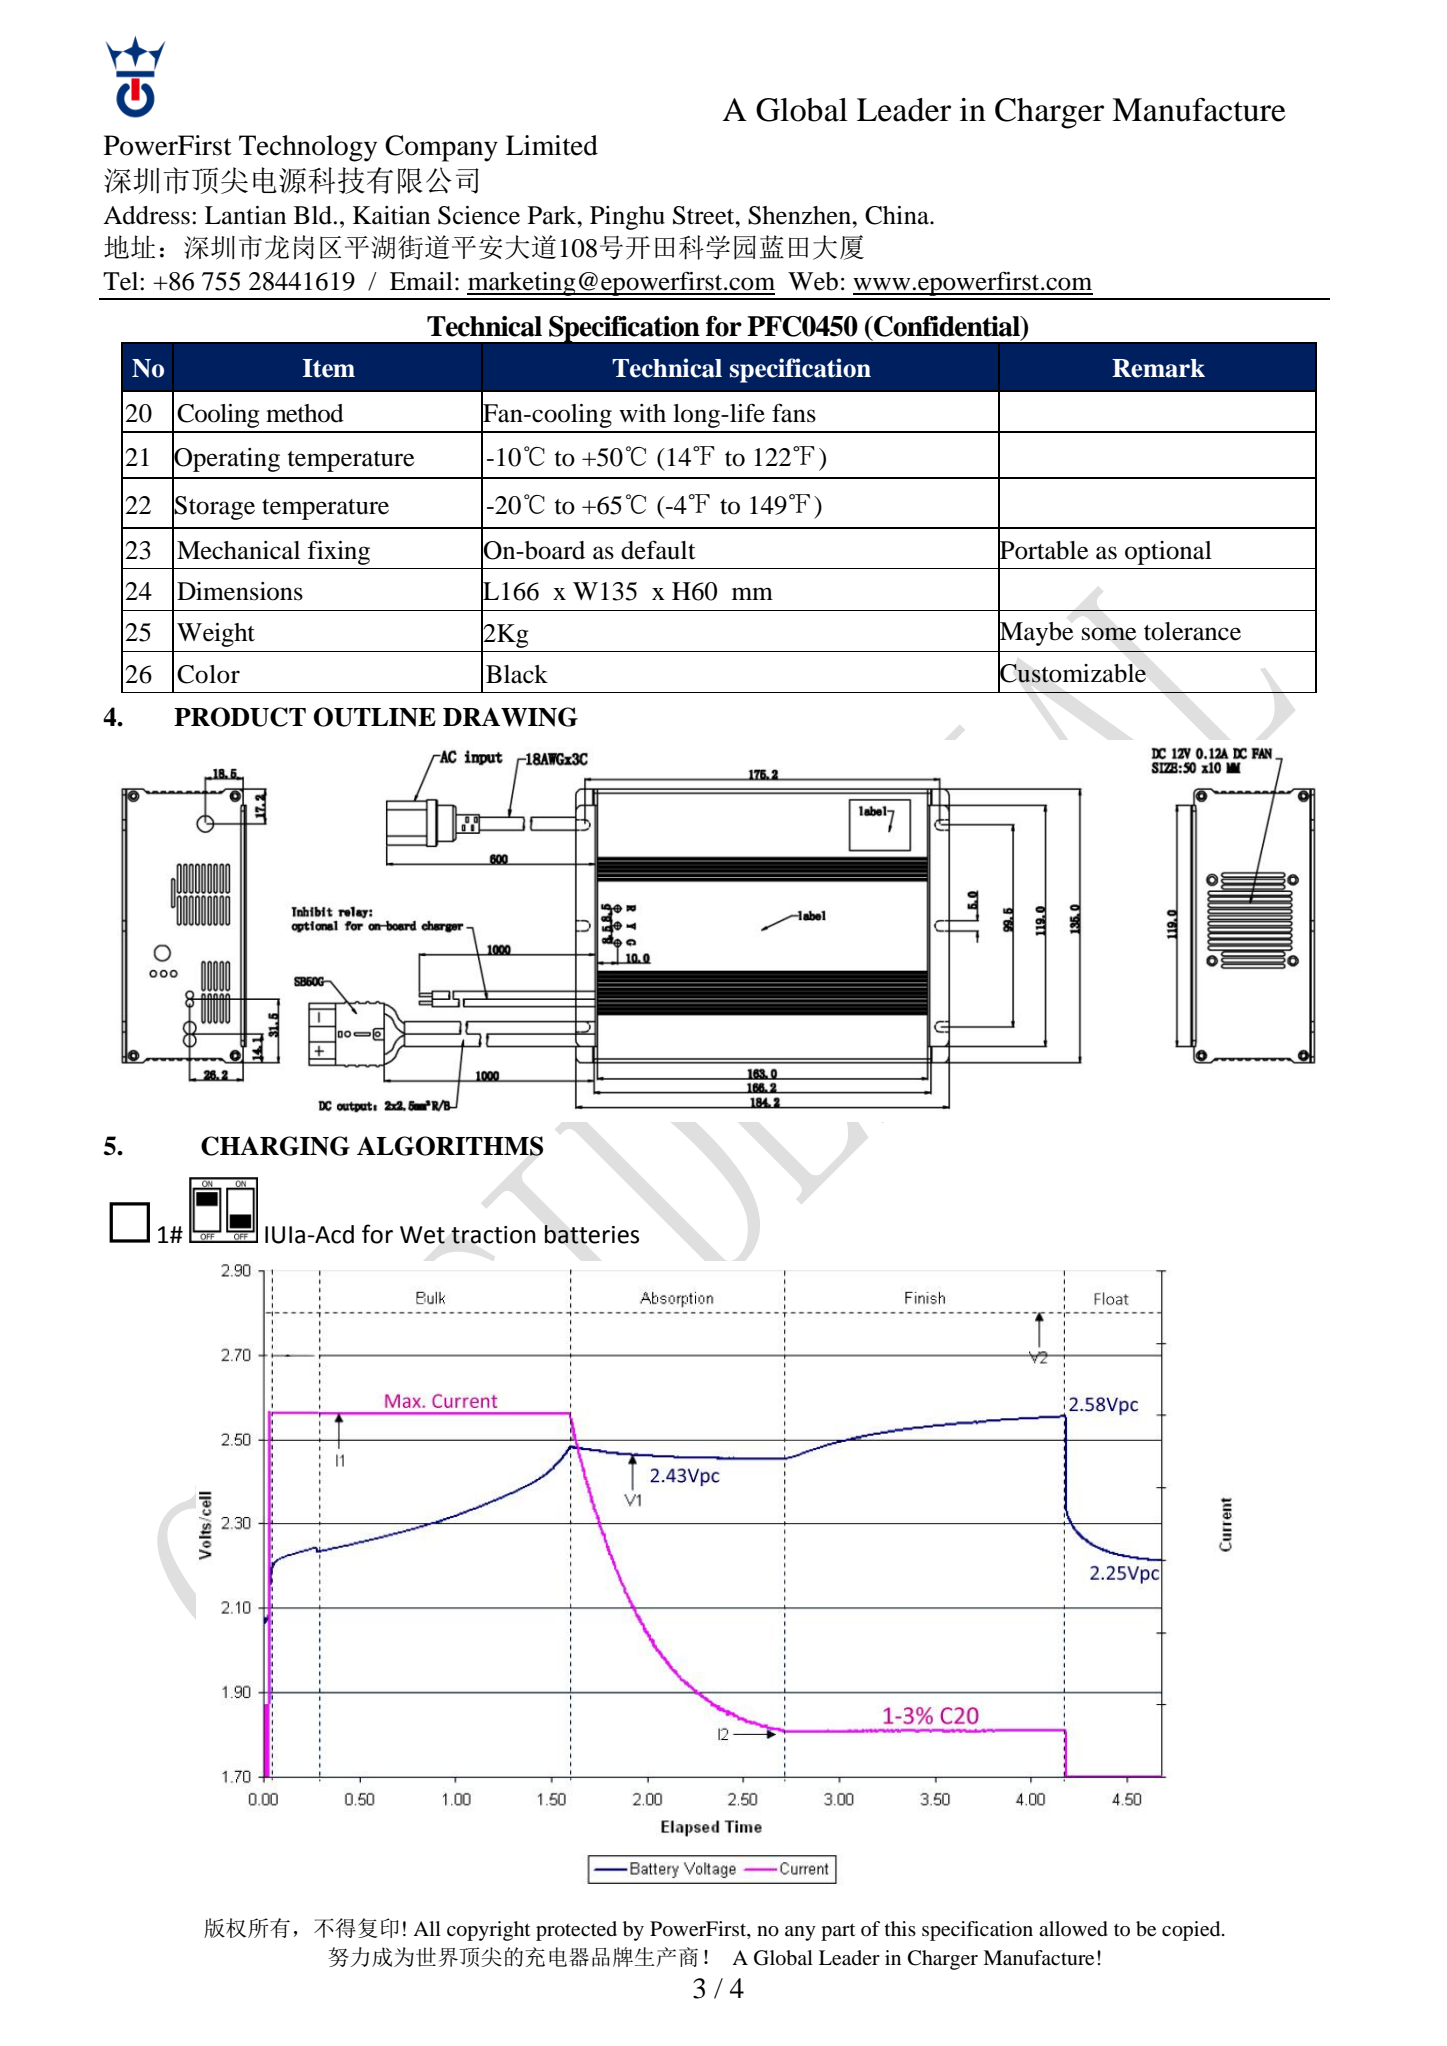 This screenshot has width=1447, height=2046. I want to click on some, so click(1109, 634).
